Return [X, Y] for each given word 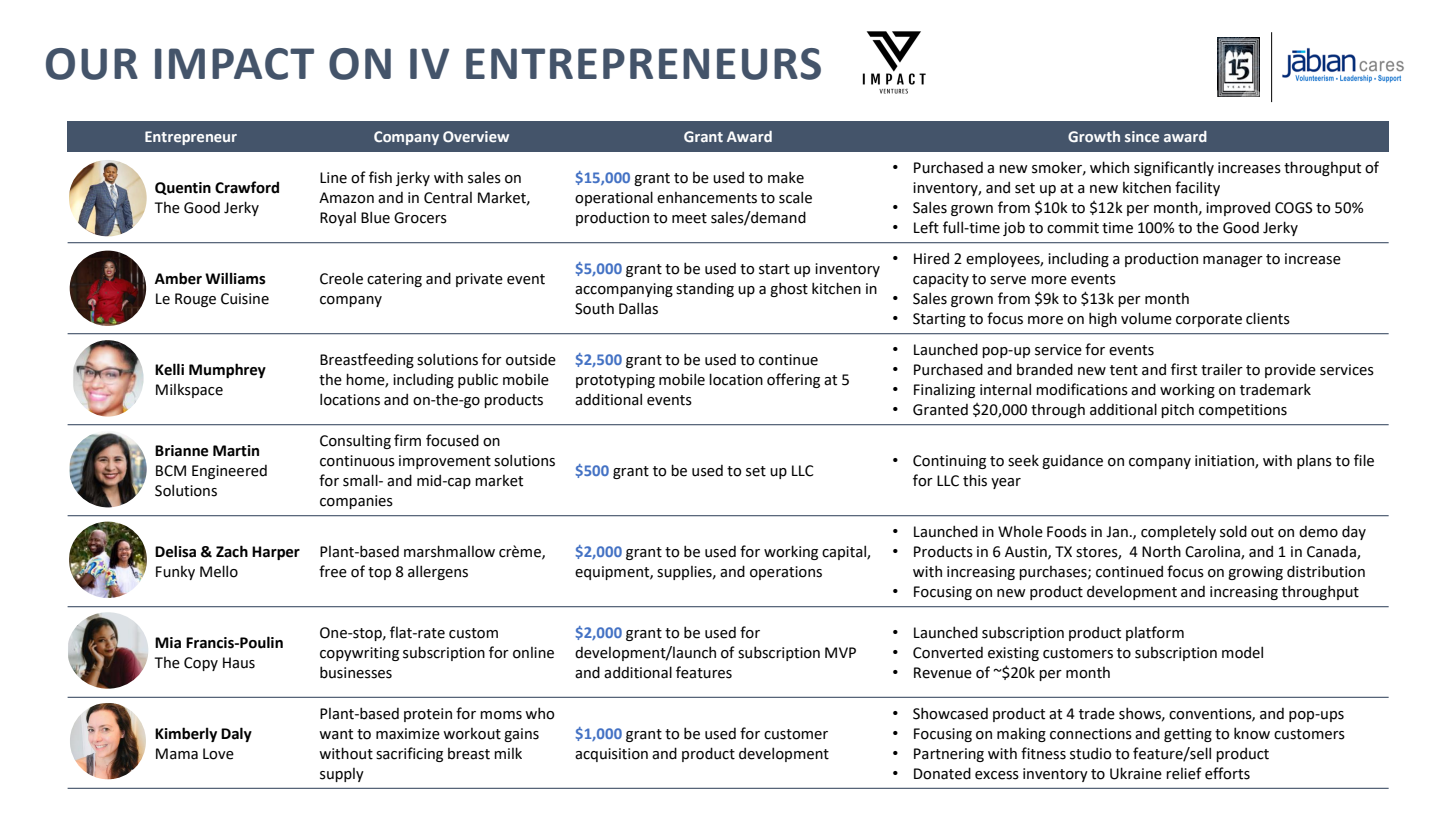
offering [793, 380]
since [1142, 136]
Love [218, 754]
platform [1155, 633]
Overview [476, 136]
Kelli [169, 369]
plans [1314, 462]
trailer [1222, 369]
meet [689, 218]
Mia [168, 643]
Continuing [949, 462]
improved [1238, 209]
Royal [338, 219]
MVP [840, 652]
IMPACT [234, 64]
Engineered [229, 472]
